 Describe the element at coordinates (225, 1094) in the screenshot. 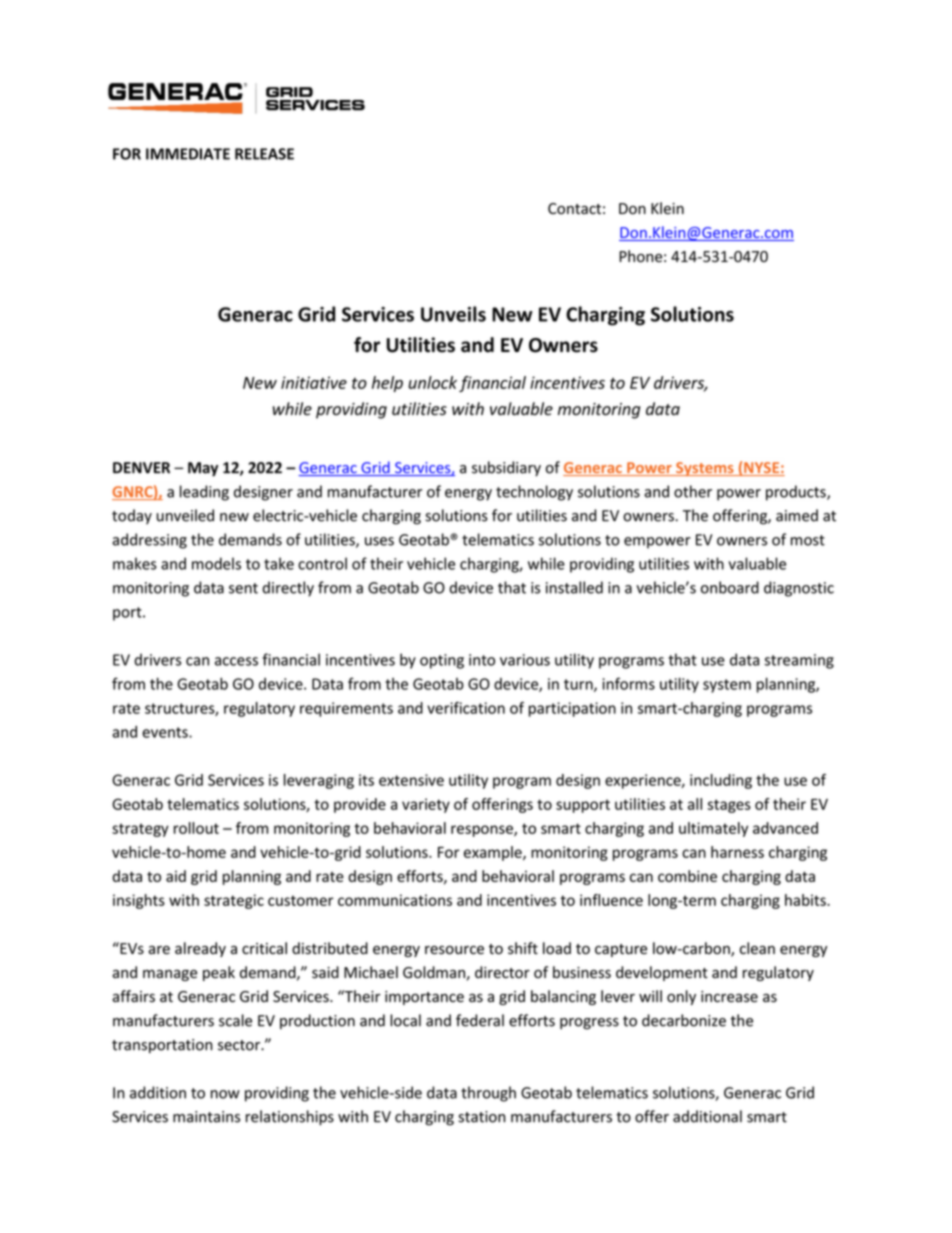

I see `now` at that location.
